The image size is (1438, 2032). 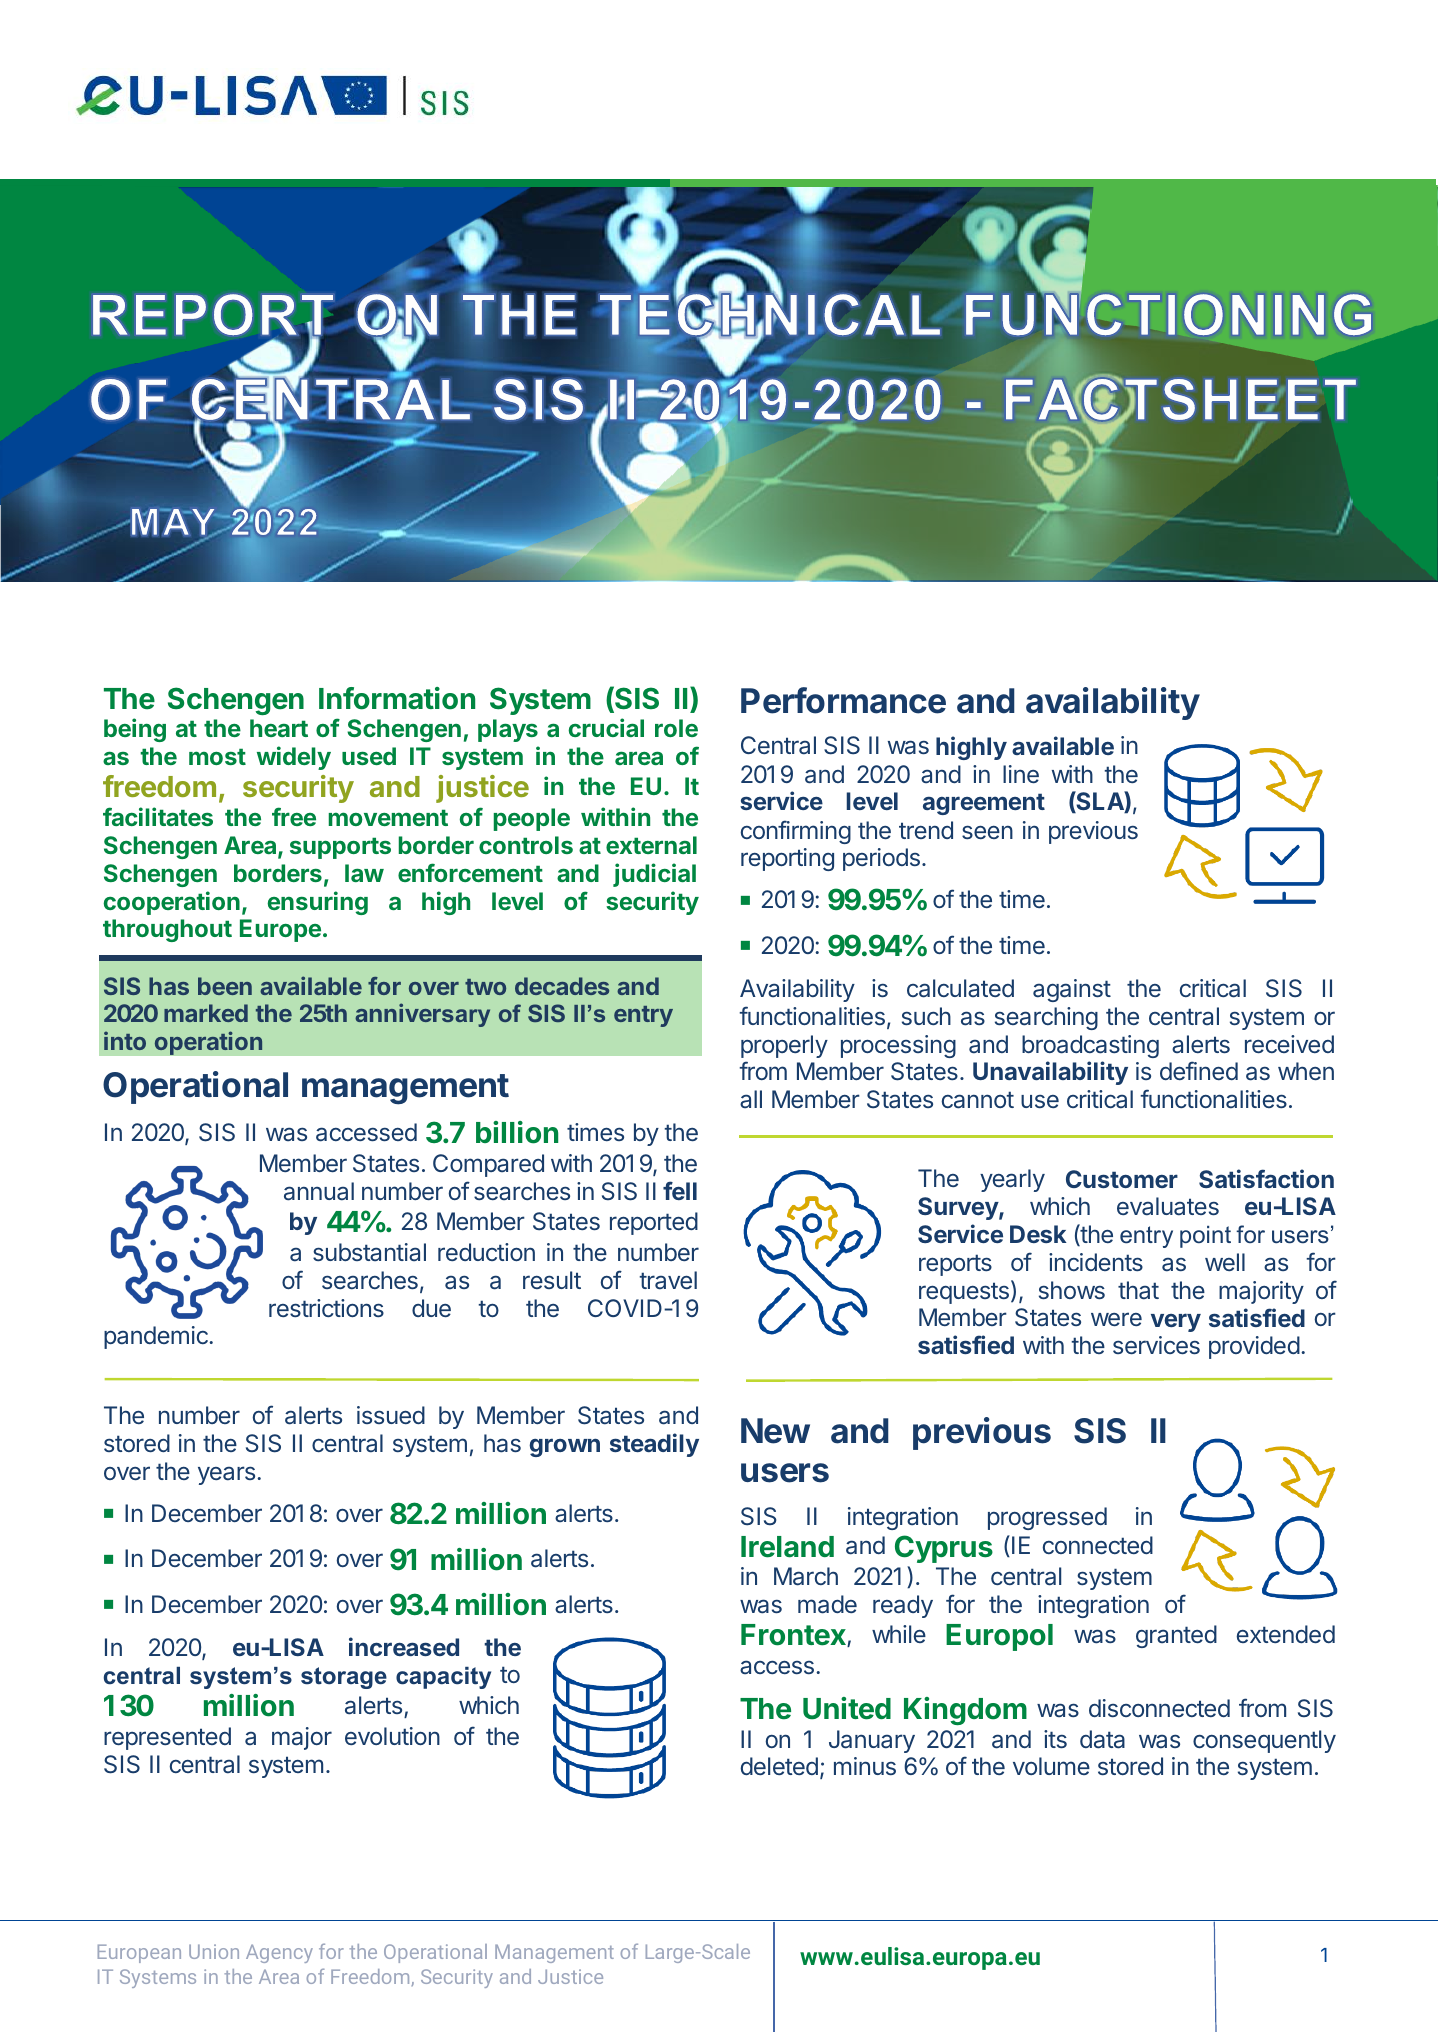 I want to click on very, so click(x=1176, y=1322).
